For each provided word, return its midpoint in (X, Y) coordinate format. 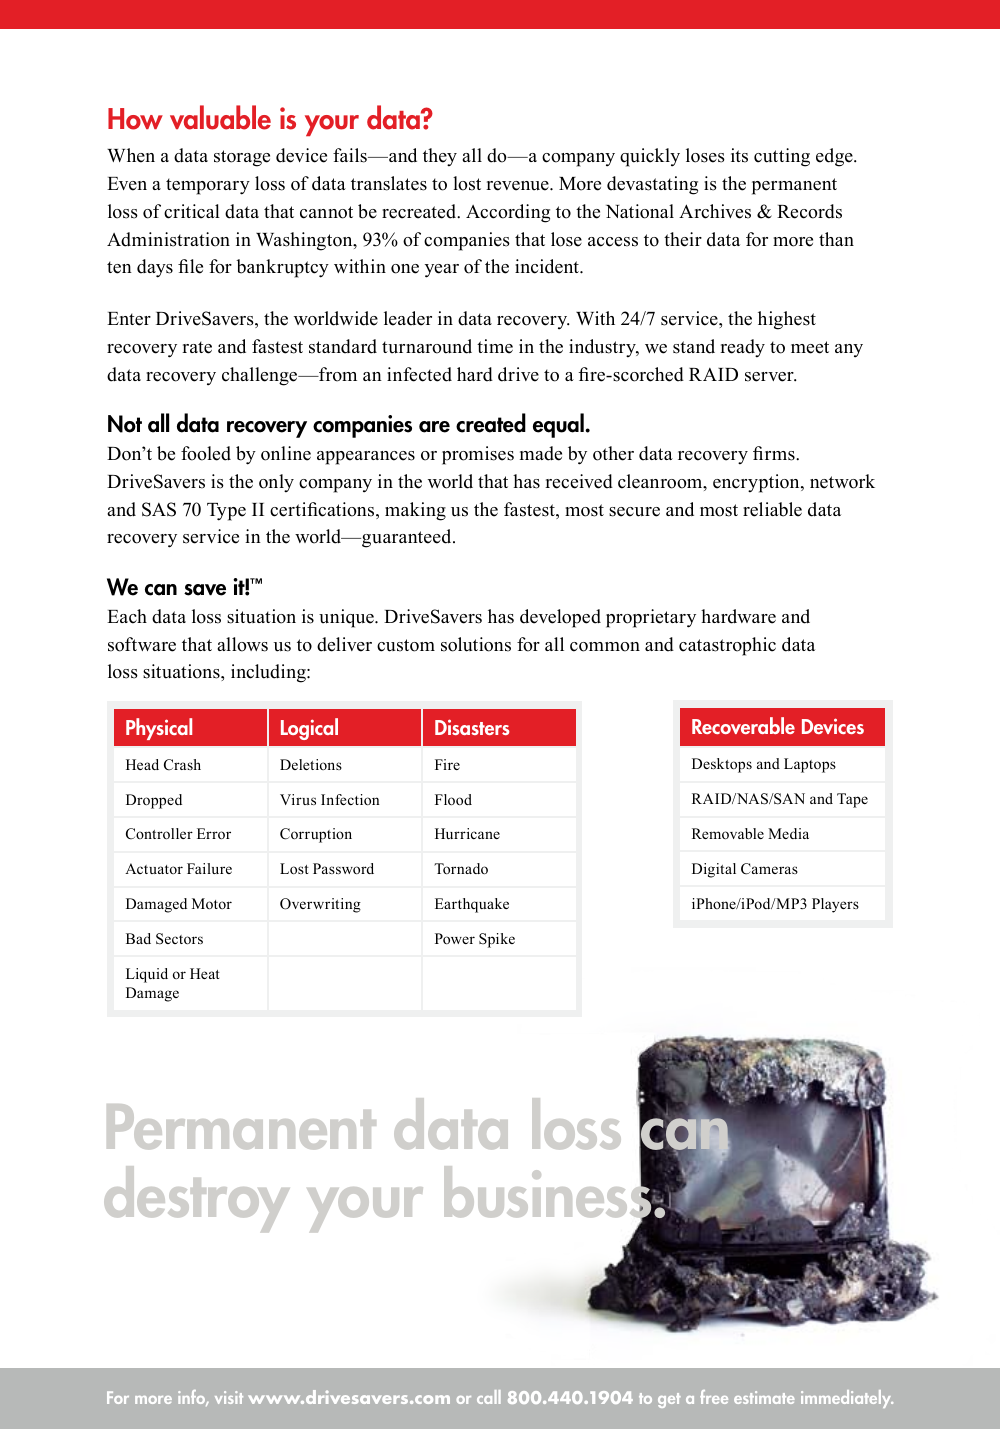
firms (775, 453)
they (440, 157)
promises (478, 455)
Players (835, 905)
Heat (205, 973)
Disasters (472, 727)
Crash (182, 765)
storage (242, 158)
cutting (782, 157)
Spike (497, 940)
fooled (206, 453)
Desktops (722, 765)
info (193, 1398)
